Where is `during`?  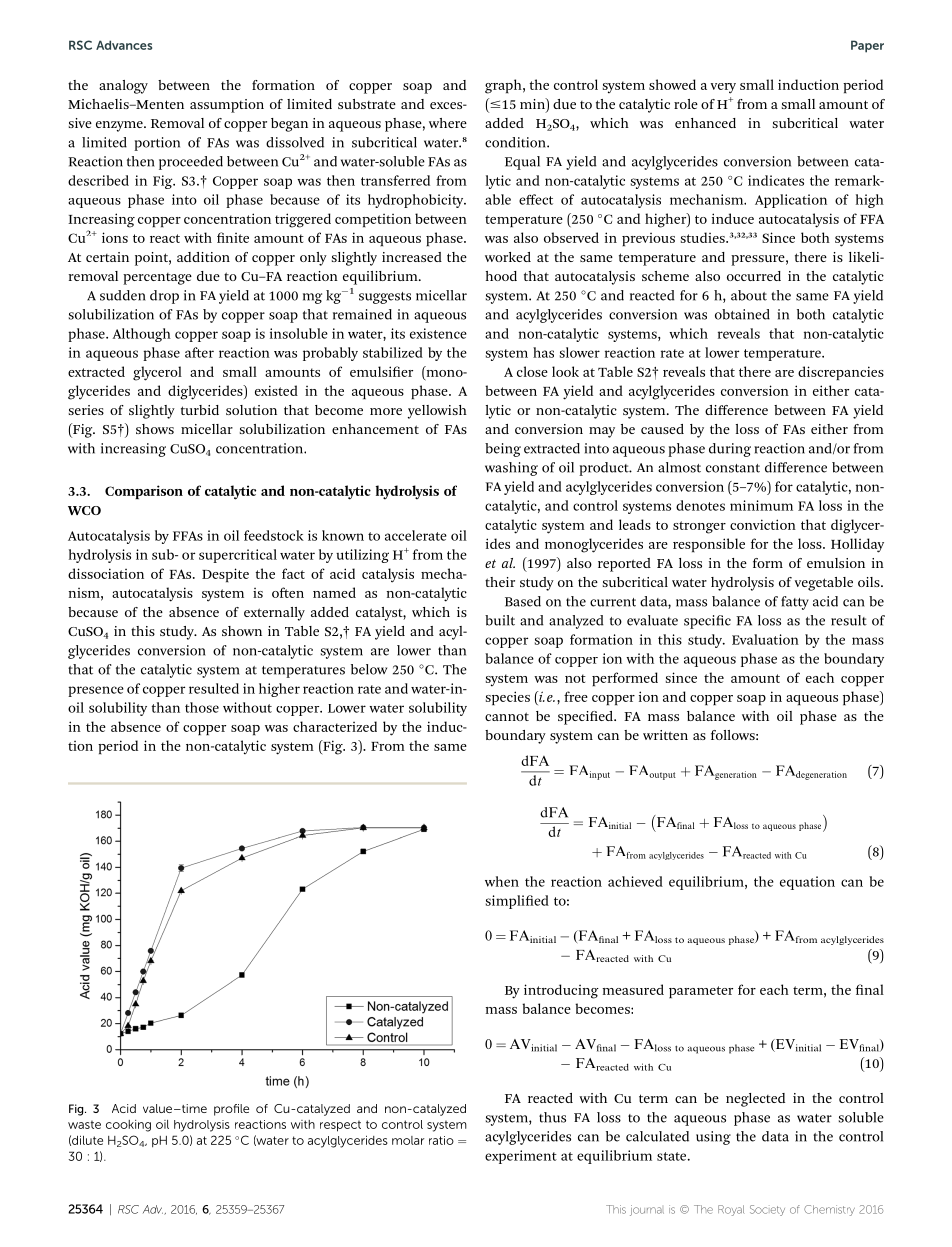 during is located at coordinates (730, 450).
